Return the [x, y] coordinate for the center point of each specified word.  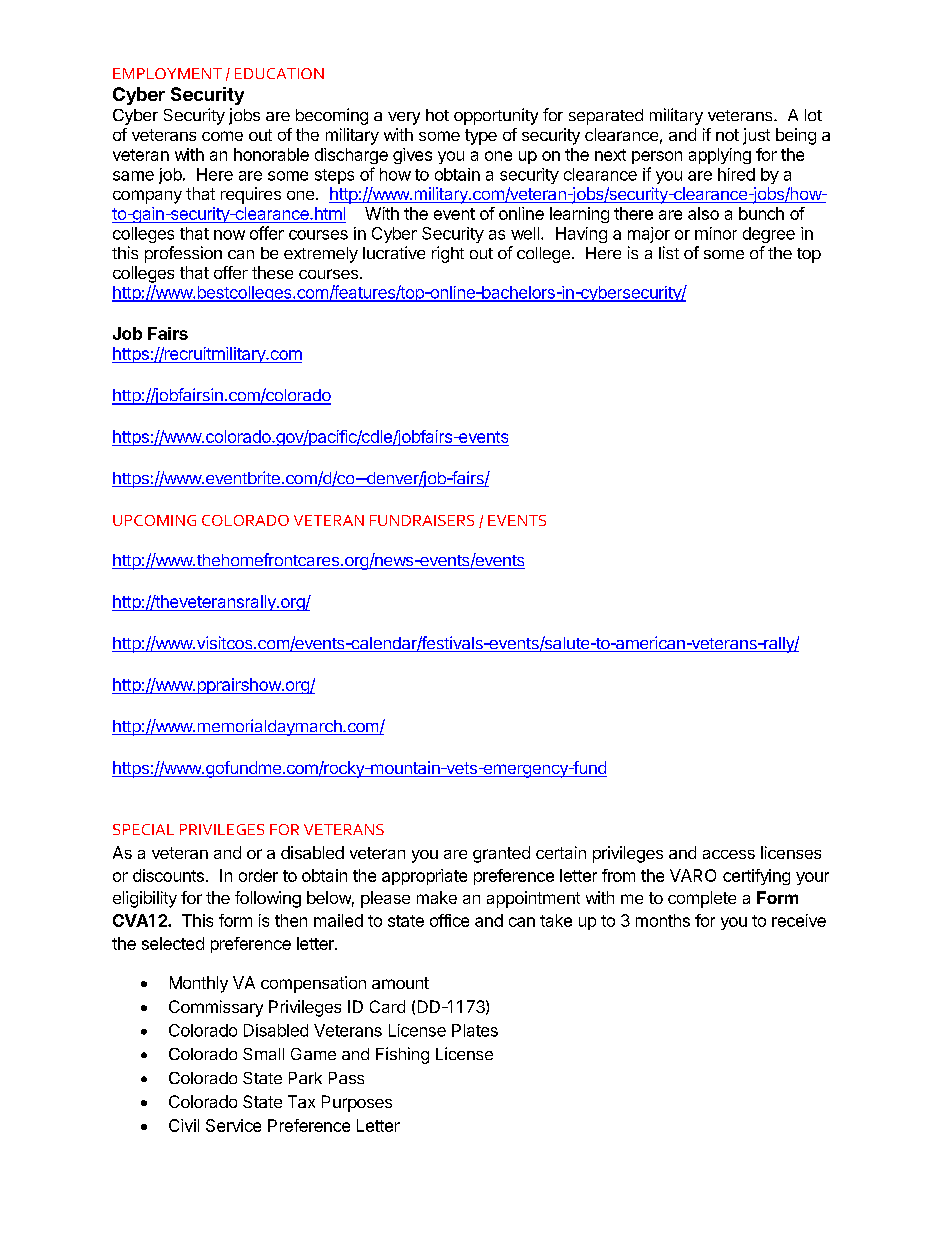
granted [501, 854]
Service [233, 1125]
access [729, 854]
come [222, 136]
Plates [475, 1030]
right [448, 254]
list [669, 252]
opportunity [496, 116]
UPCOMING [154, 520]
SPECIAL [143, 829]
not [727, 135]
